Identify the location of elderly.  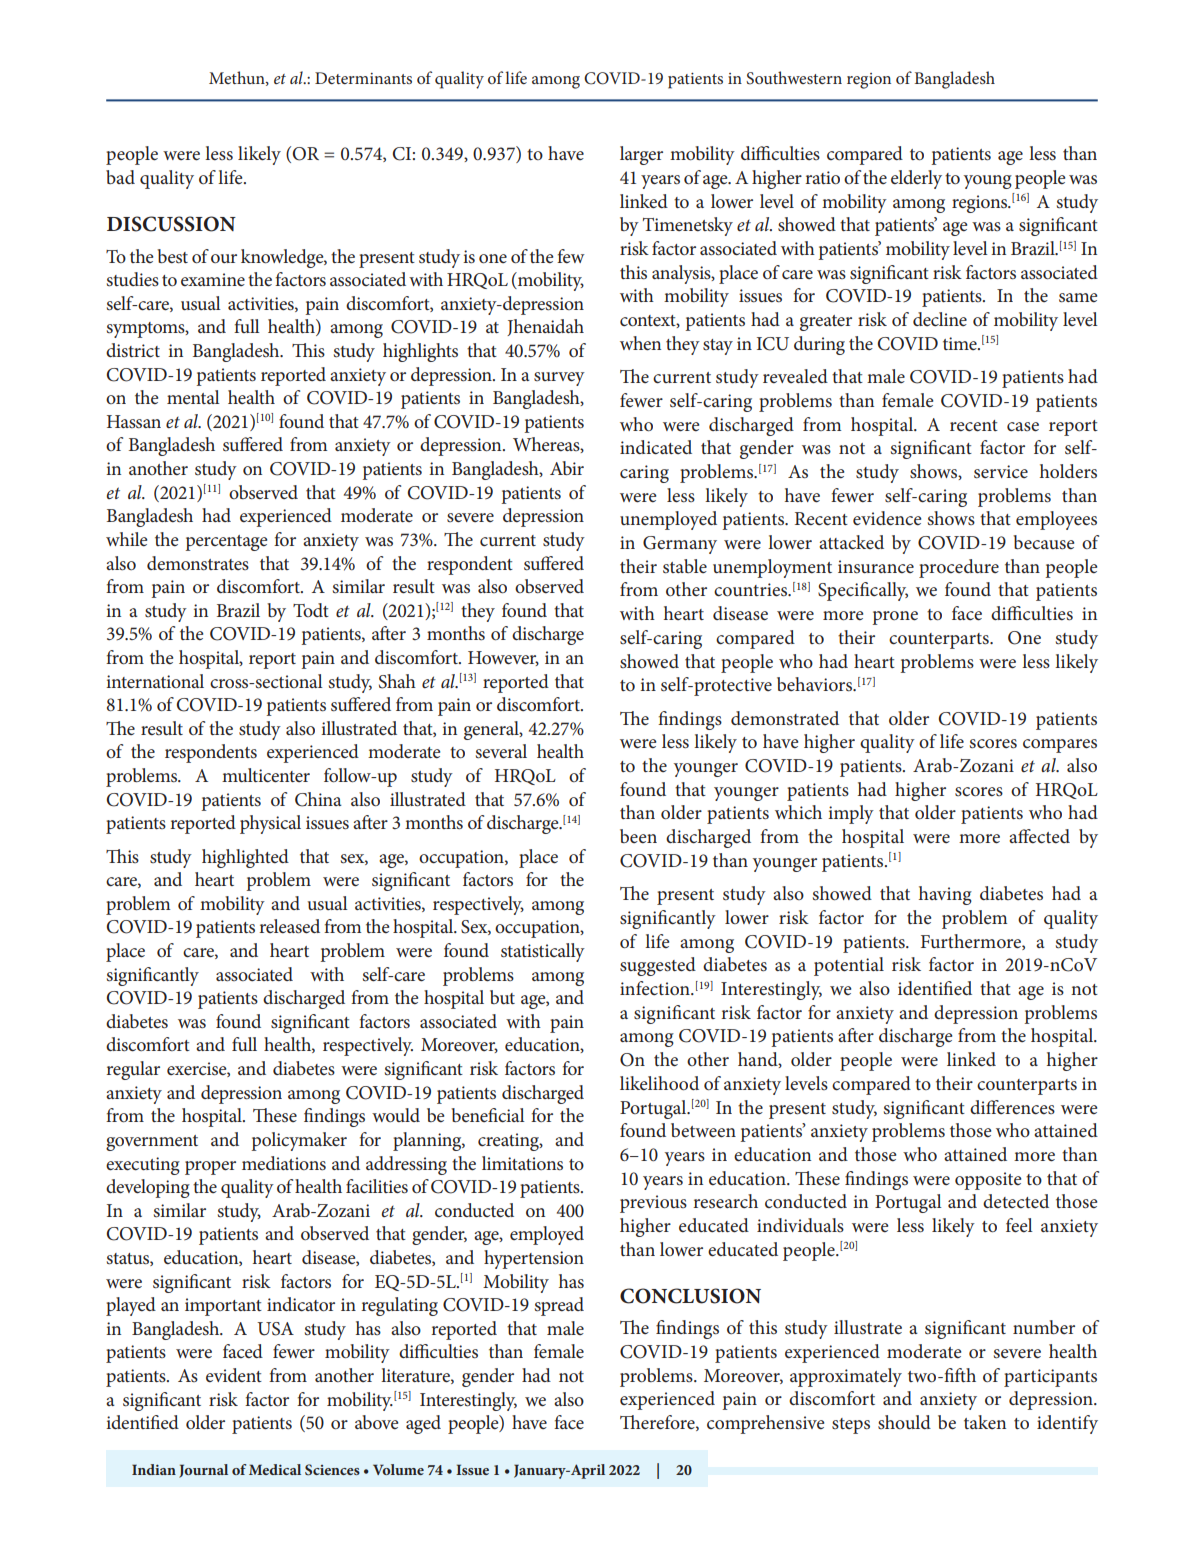
(916, 179).
